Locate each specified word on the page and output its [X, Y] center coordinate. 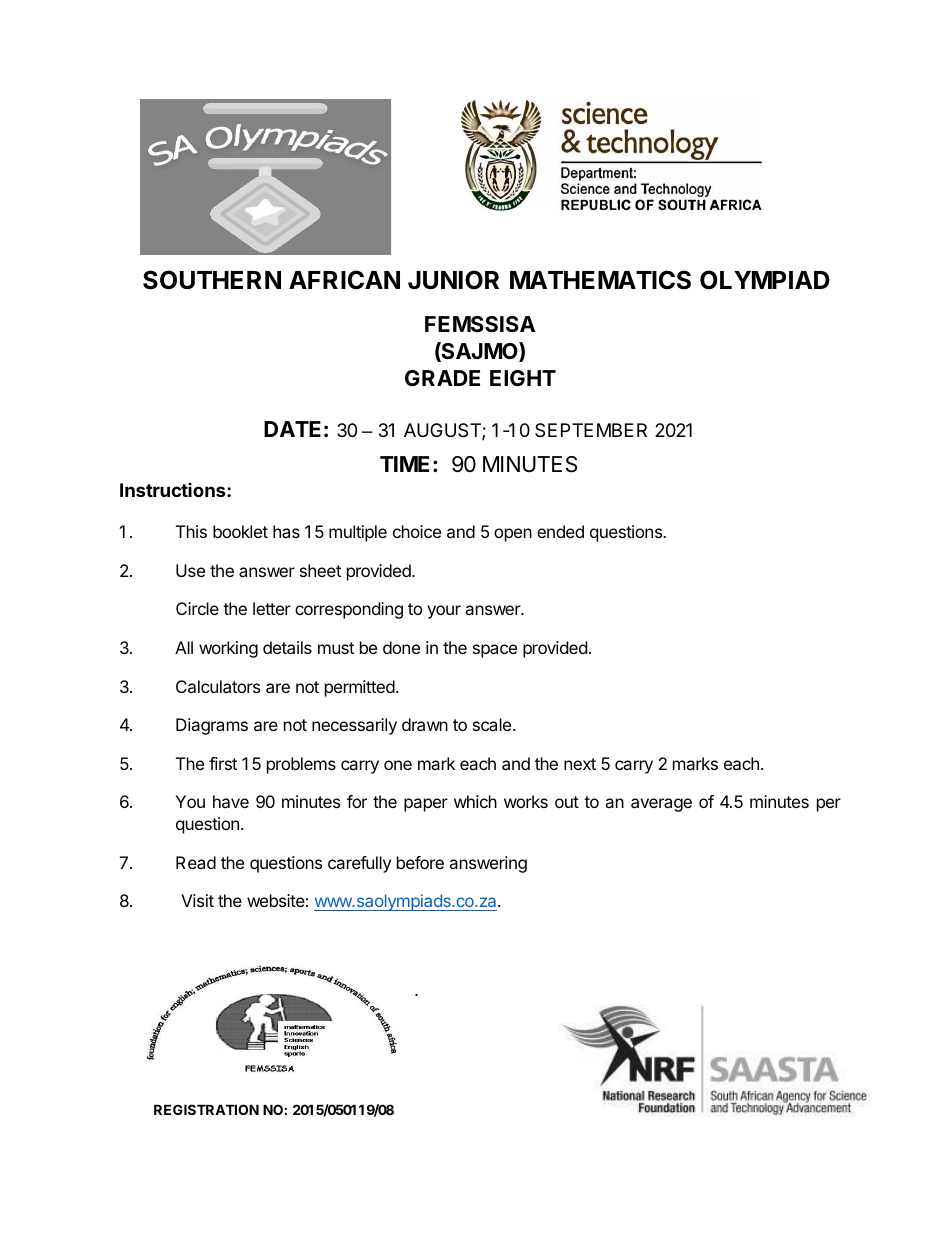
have [231, 801]
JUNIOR [453, 280]
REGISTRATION [206, 1109]
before [420, 862]
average [661, 805]
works [526, 801]
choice [417, 531]
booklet [240, 531]
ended [560, 531]
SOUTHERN [212, 280]
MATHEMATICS [600, 280]
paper [426, 805]
